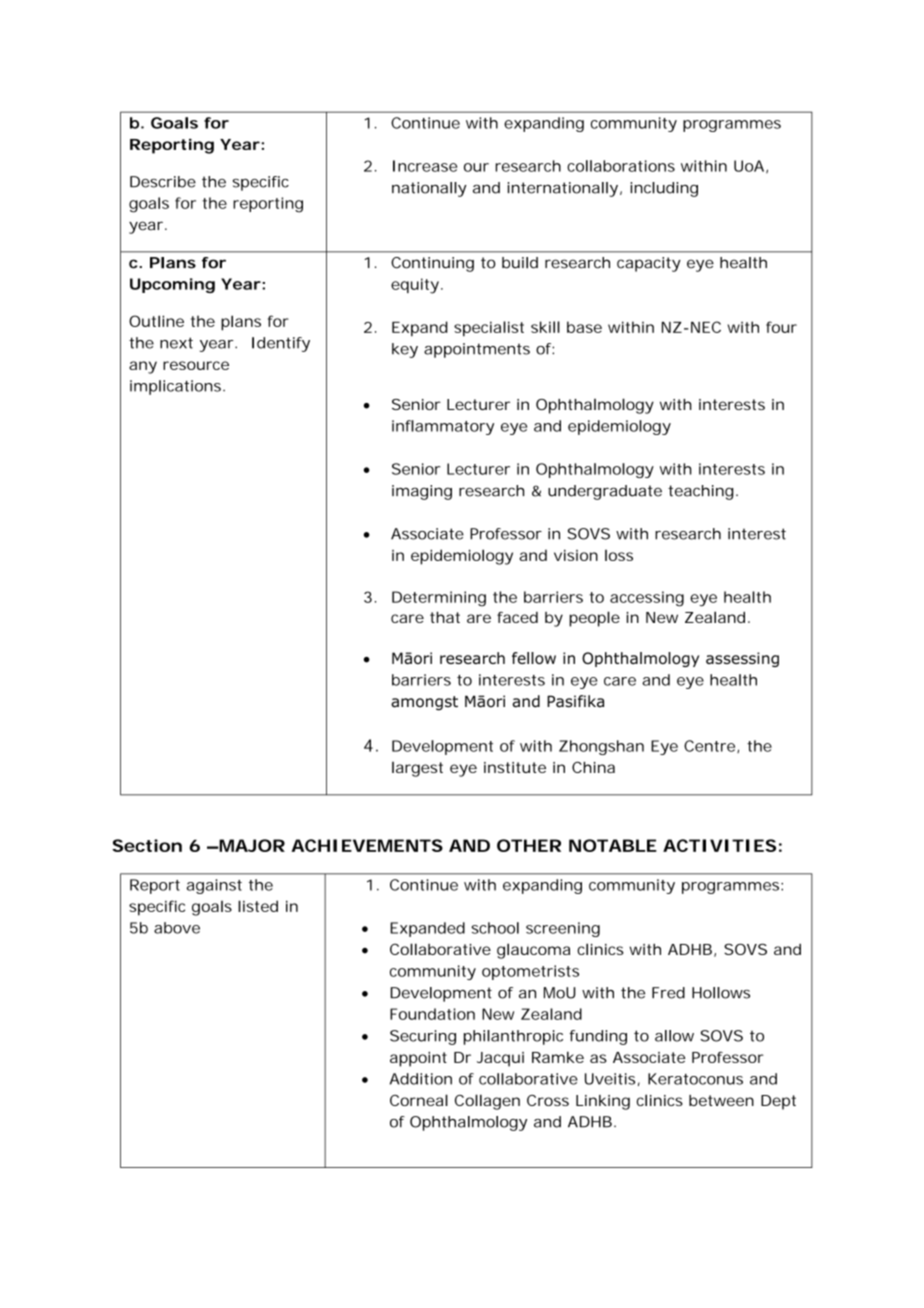 This screenshot has height=1308, width=924. Describe the element at coordinates (742, 659) in the screenshot. I see `assessing` at that location.
